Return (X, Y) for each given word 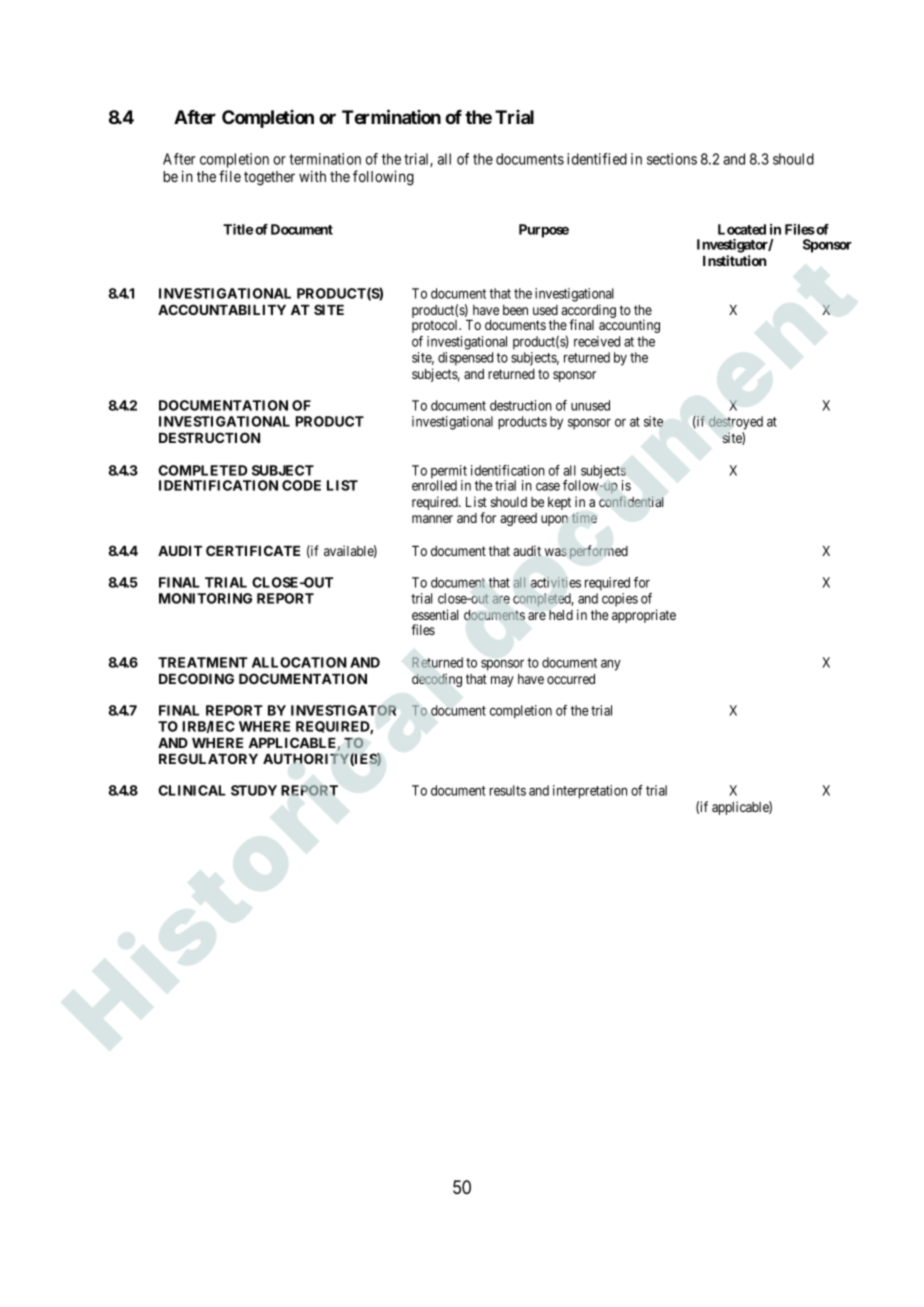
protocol (436, 326)
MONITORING (205, 598)
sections (672, 159)
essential (435, 614)
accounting (629, 326)
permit (449, 473)
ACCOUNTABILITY (222, 309)
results (508, 790)
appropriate (644, 616)
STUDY (254, 790)
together (269, 178)
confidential (631, 501)
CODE (301, 485)
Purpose (544, 231)
